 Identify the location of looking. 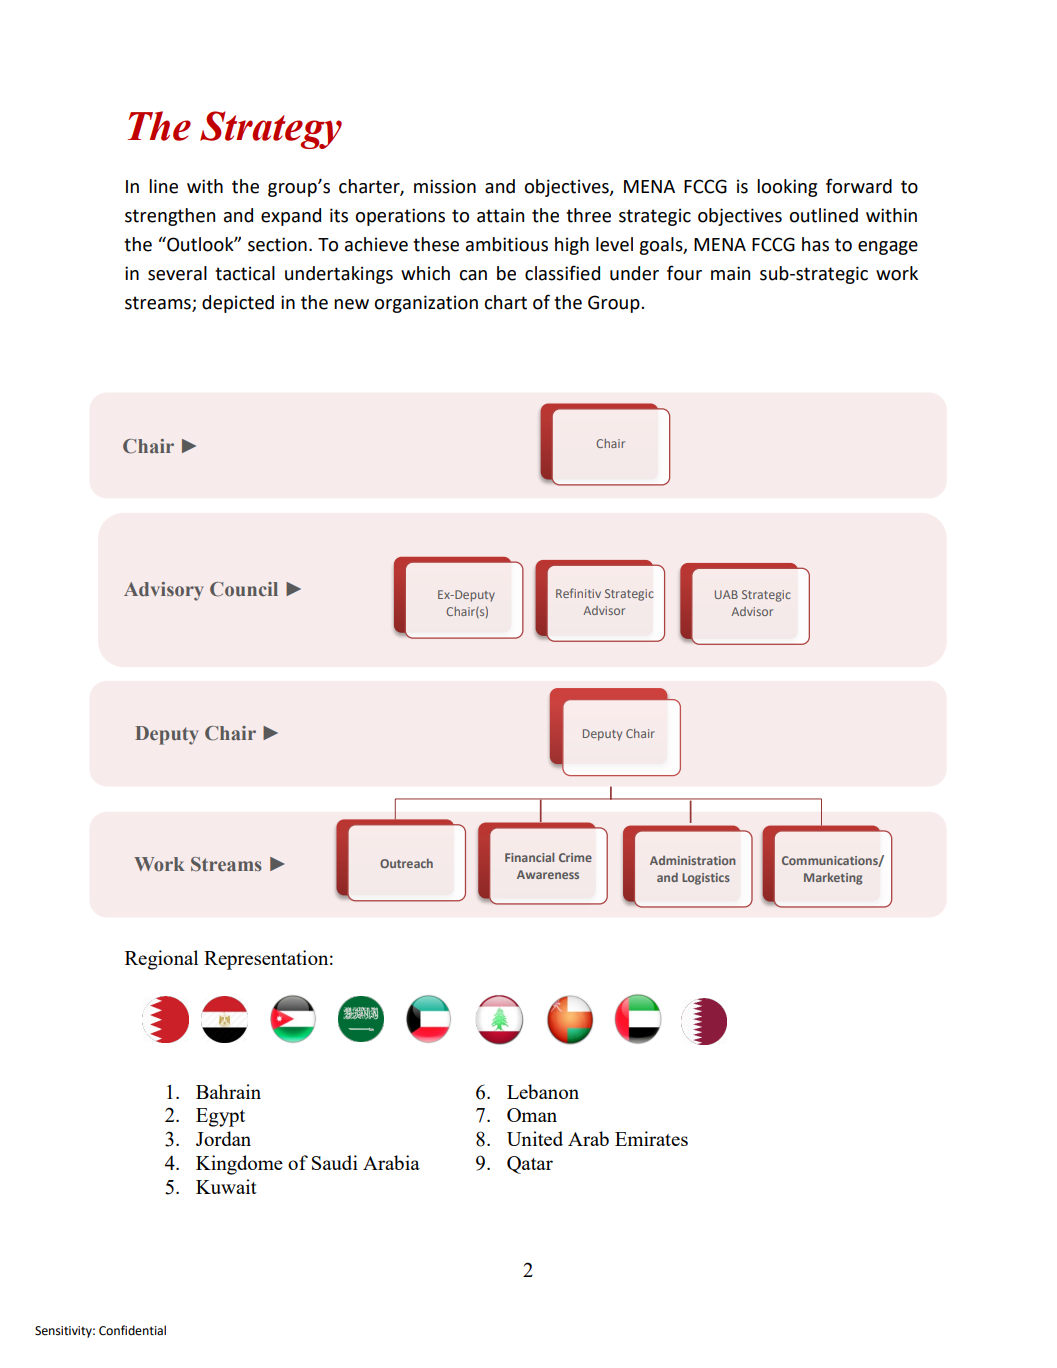
(787, 188).
